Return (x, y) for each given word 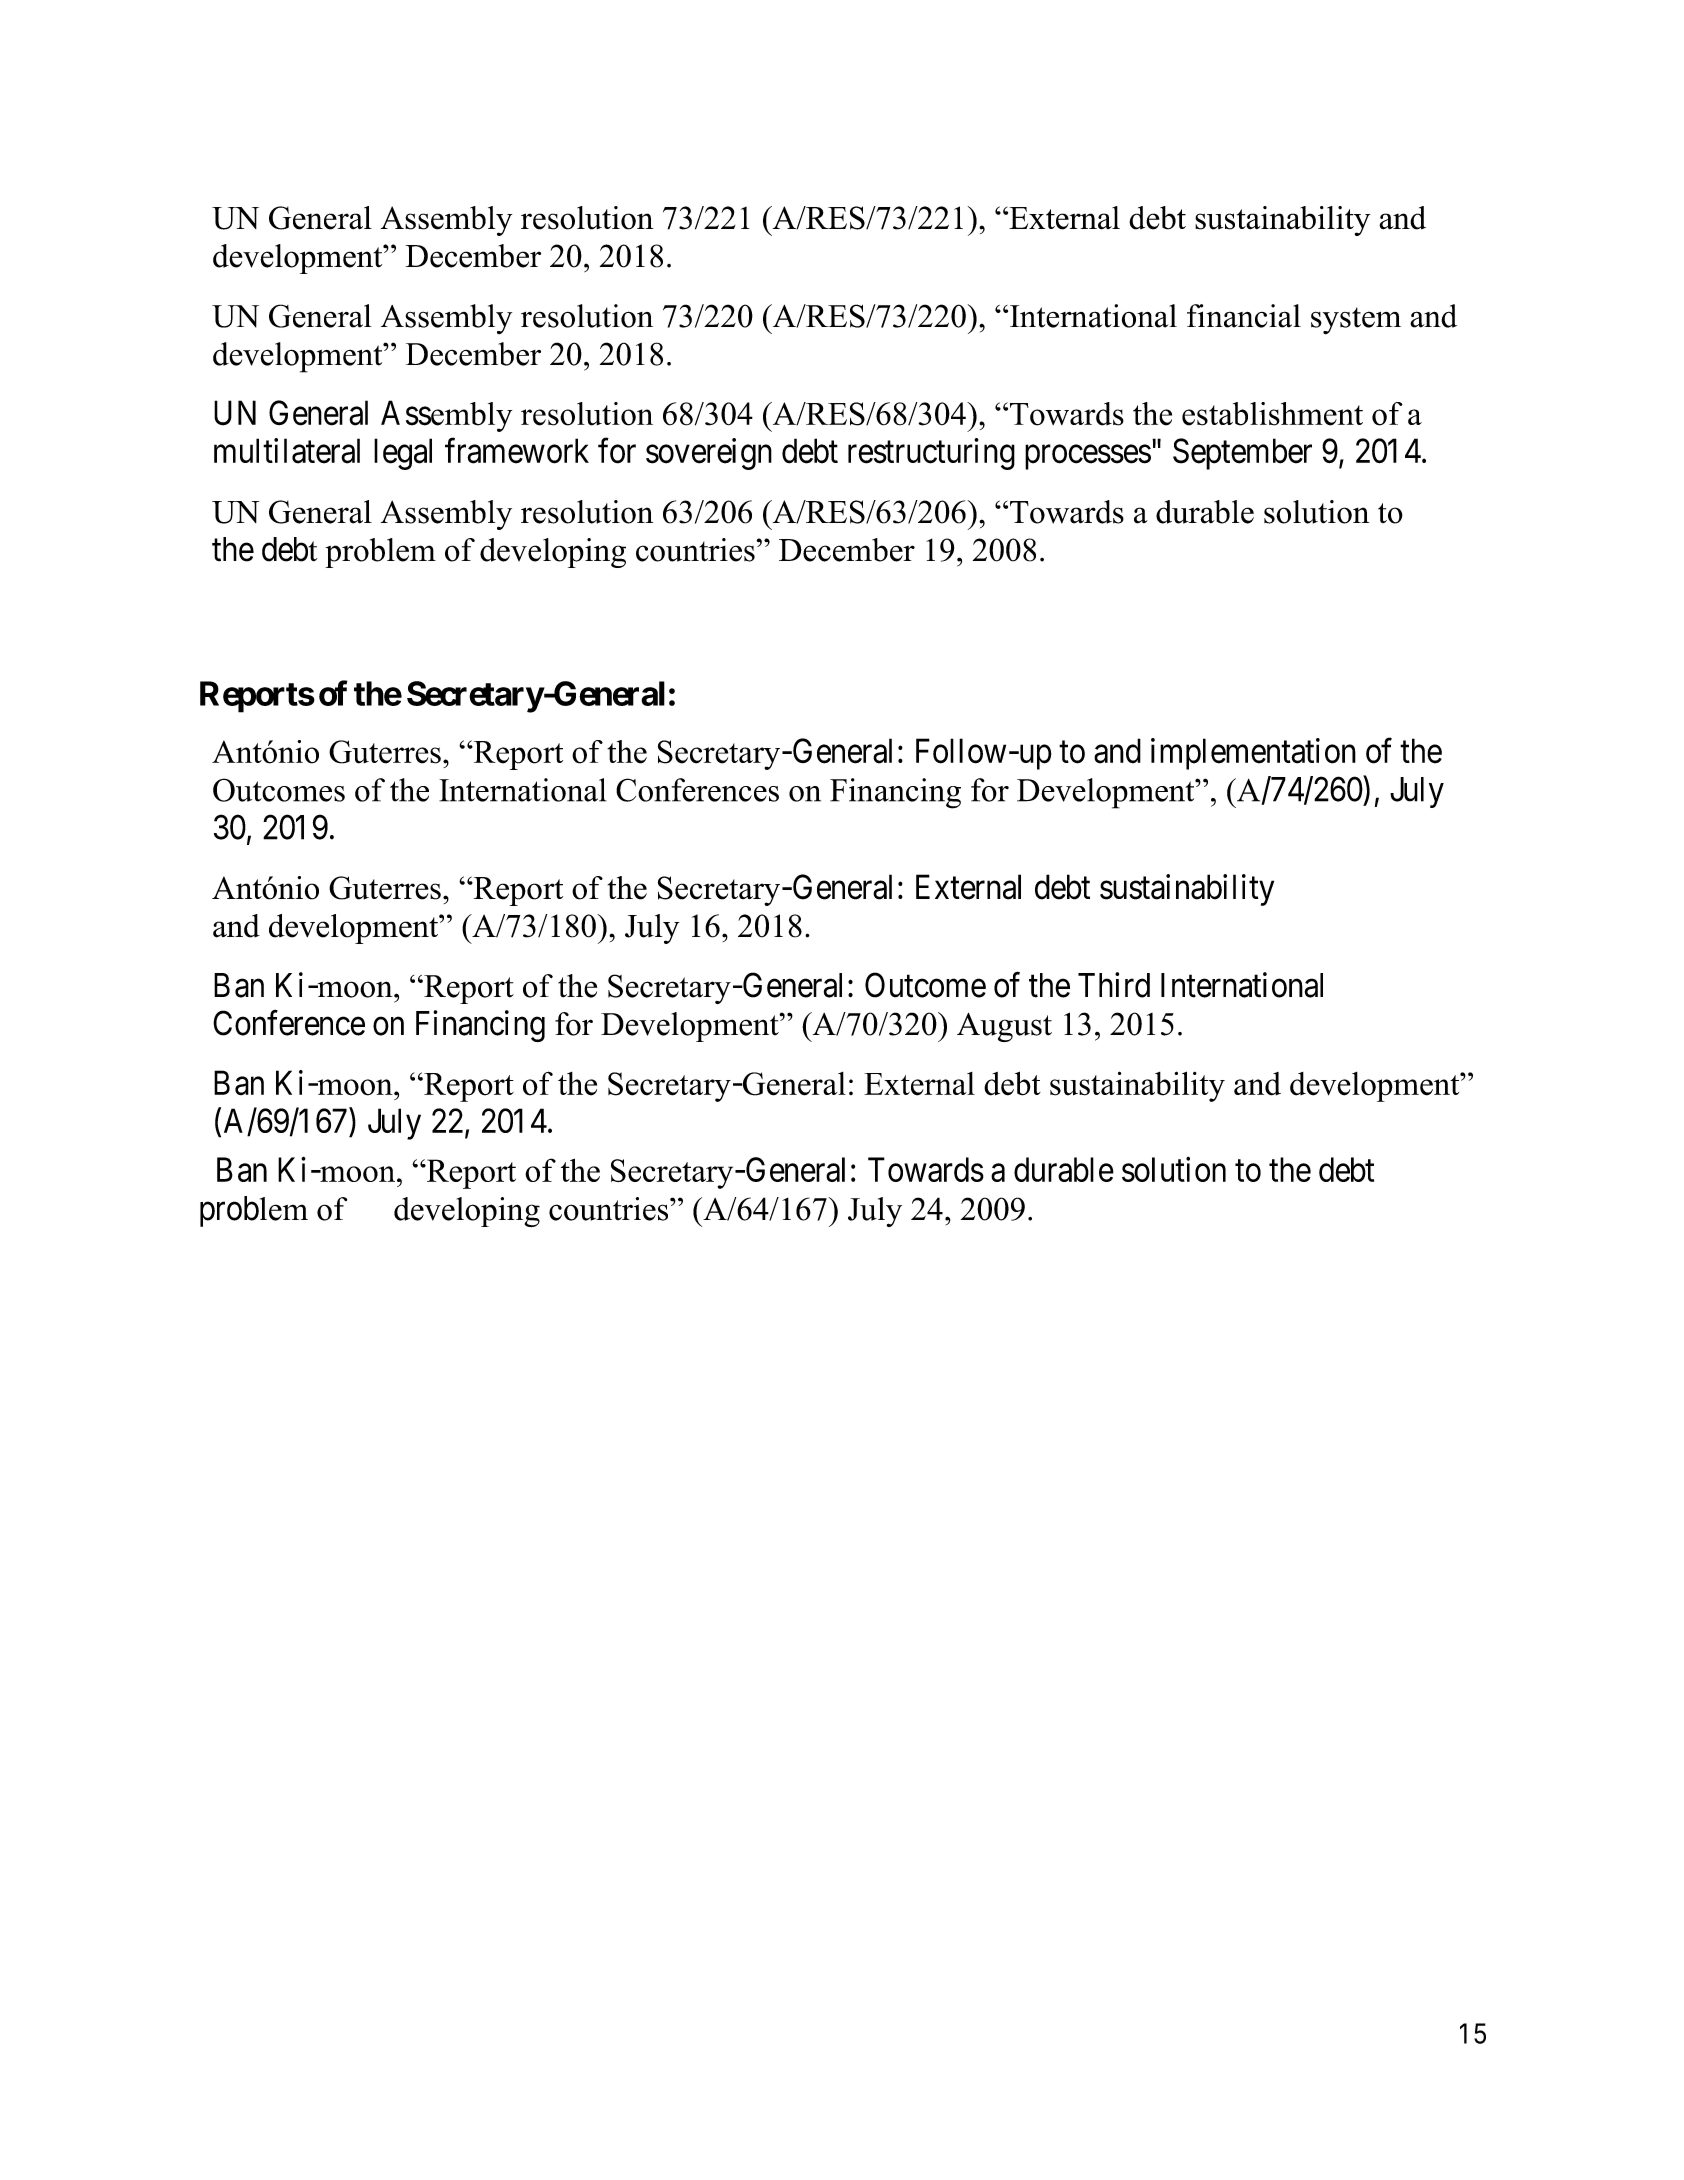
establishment (1272, 414)
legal (403, 454)
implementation (1253, 754)
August (1004, 1027)
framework (517, 451)
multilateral (287, 451)
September (1242, 454)
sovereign (709, 454)
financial (1244, 316)
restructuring (931, 454)
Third (1114, 985)
